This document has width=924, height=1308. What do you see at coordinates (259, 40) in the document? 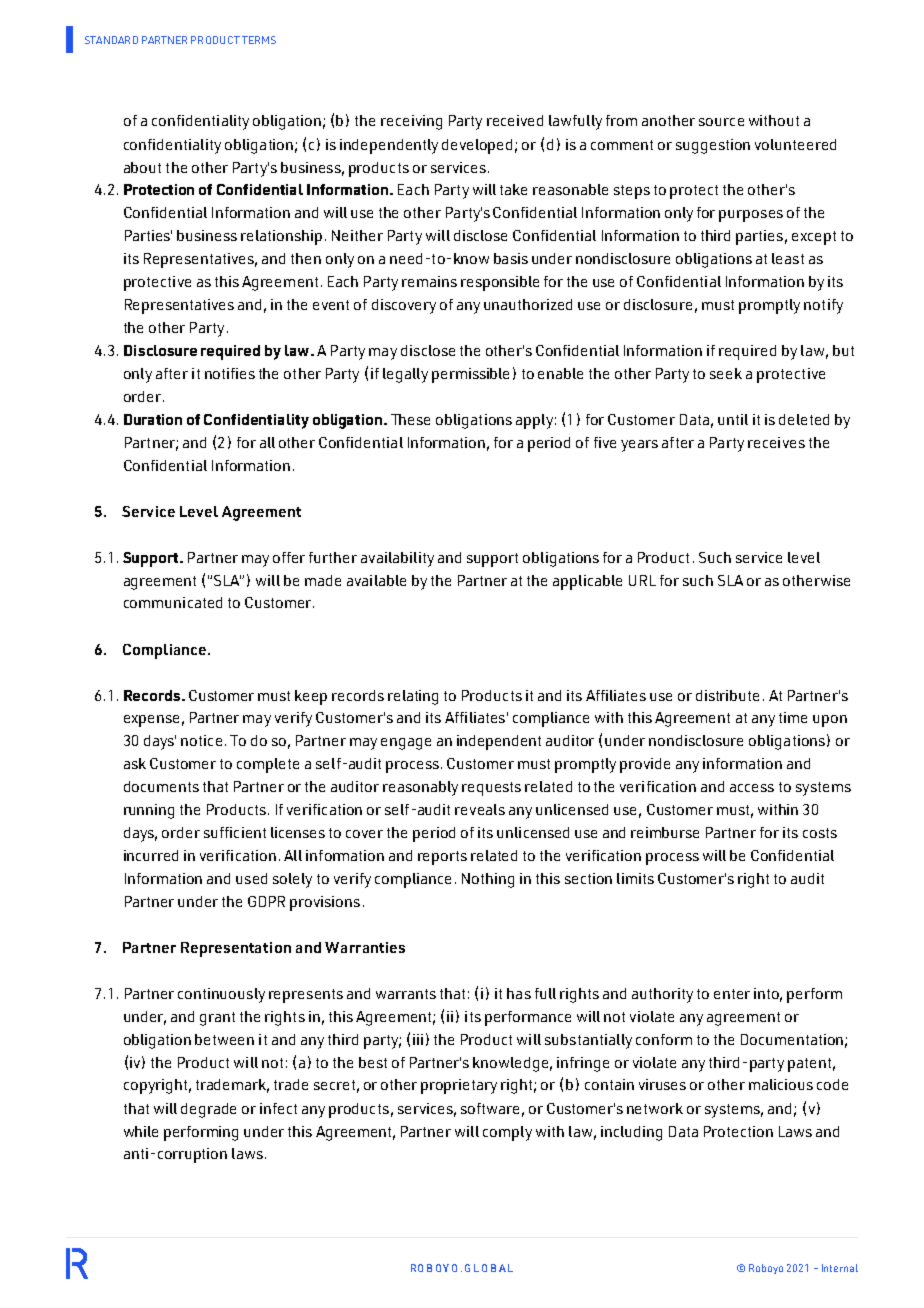
I see `TERMS` at bounding box center [259, 40].
